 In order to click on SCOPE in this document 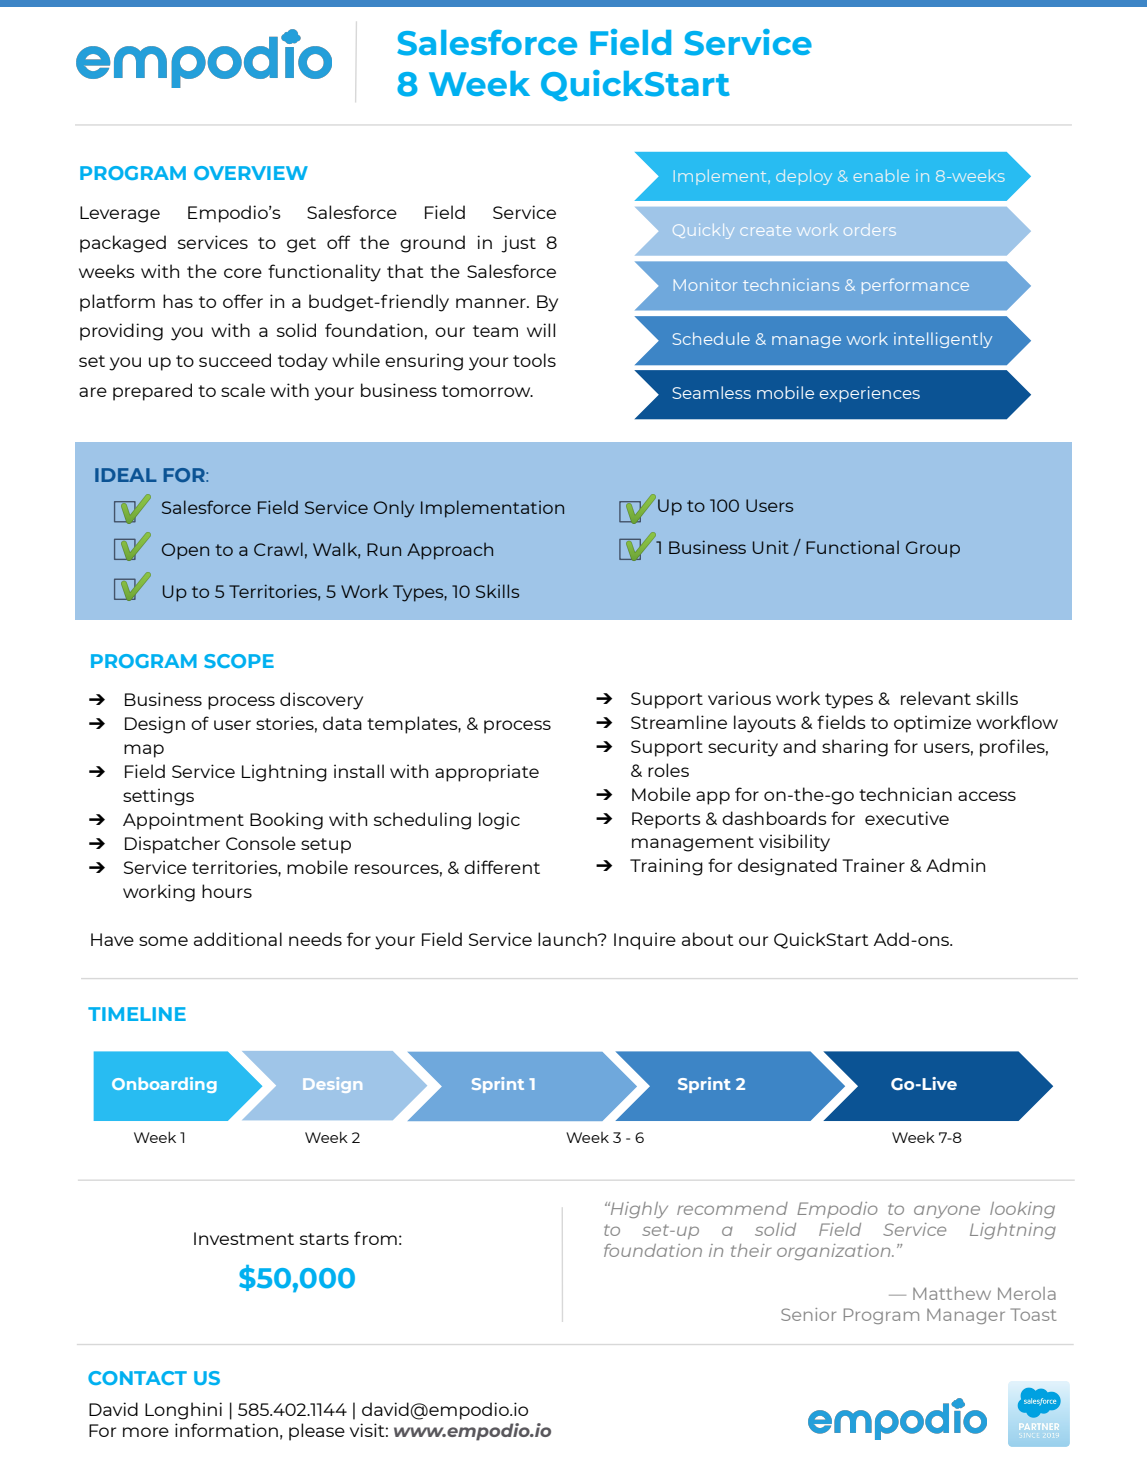, I will do `click(239, 661)`.
